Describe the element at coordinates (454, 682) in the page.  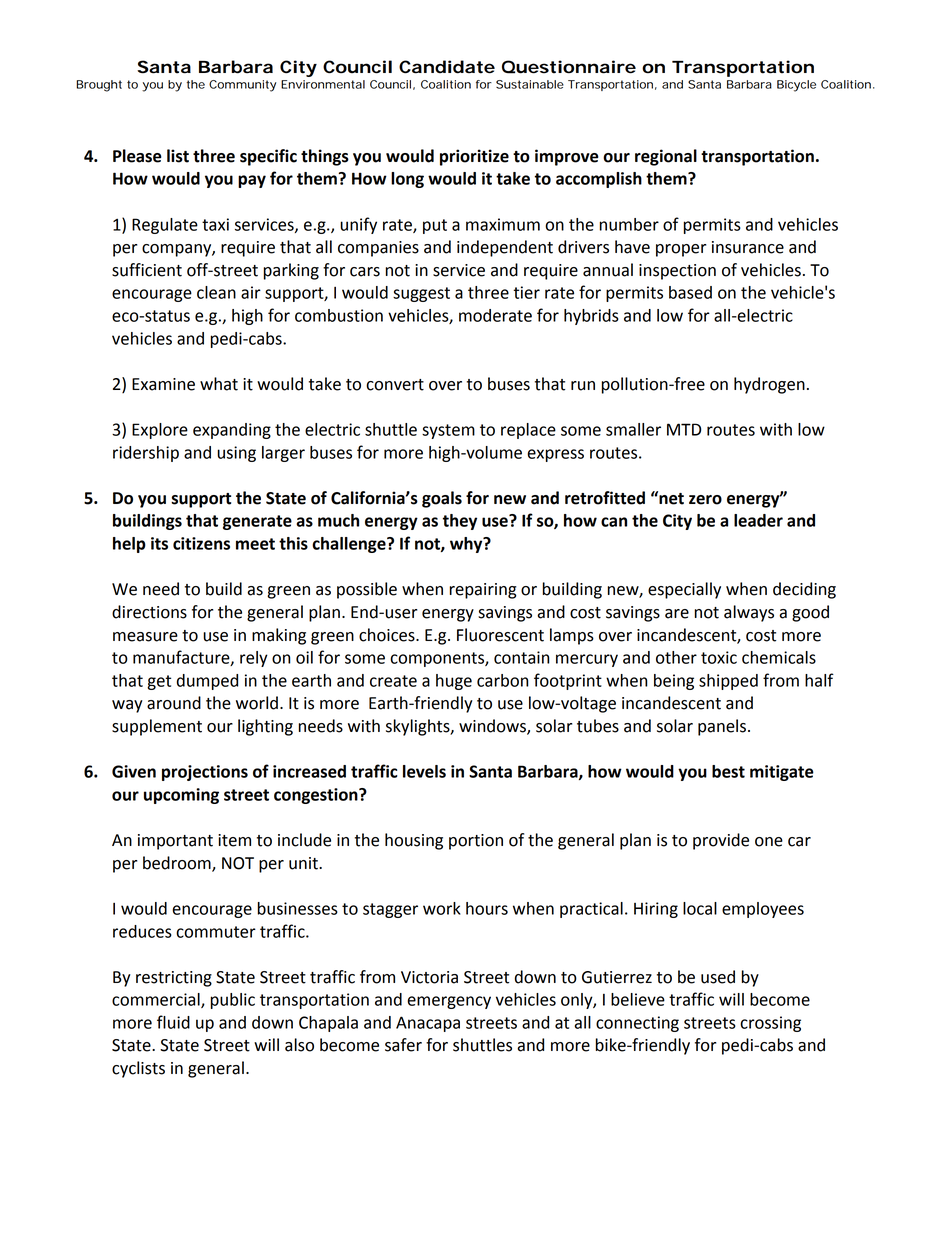
I see `huge` at that location.
